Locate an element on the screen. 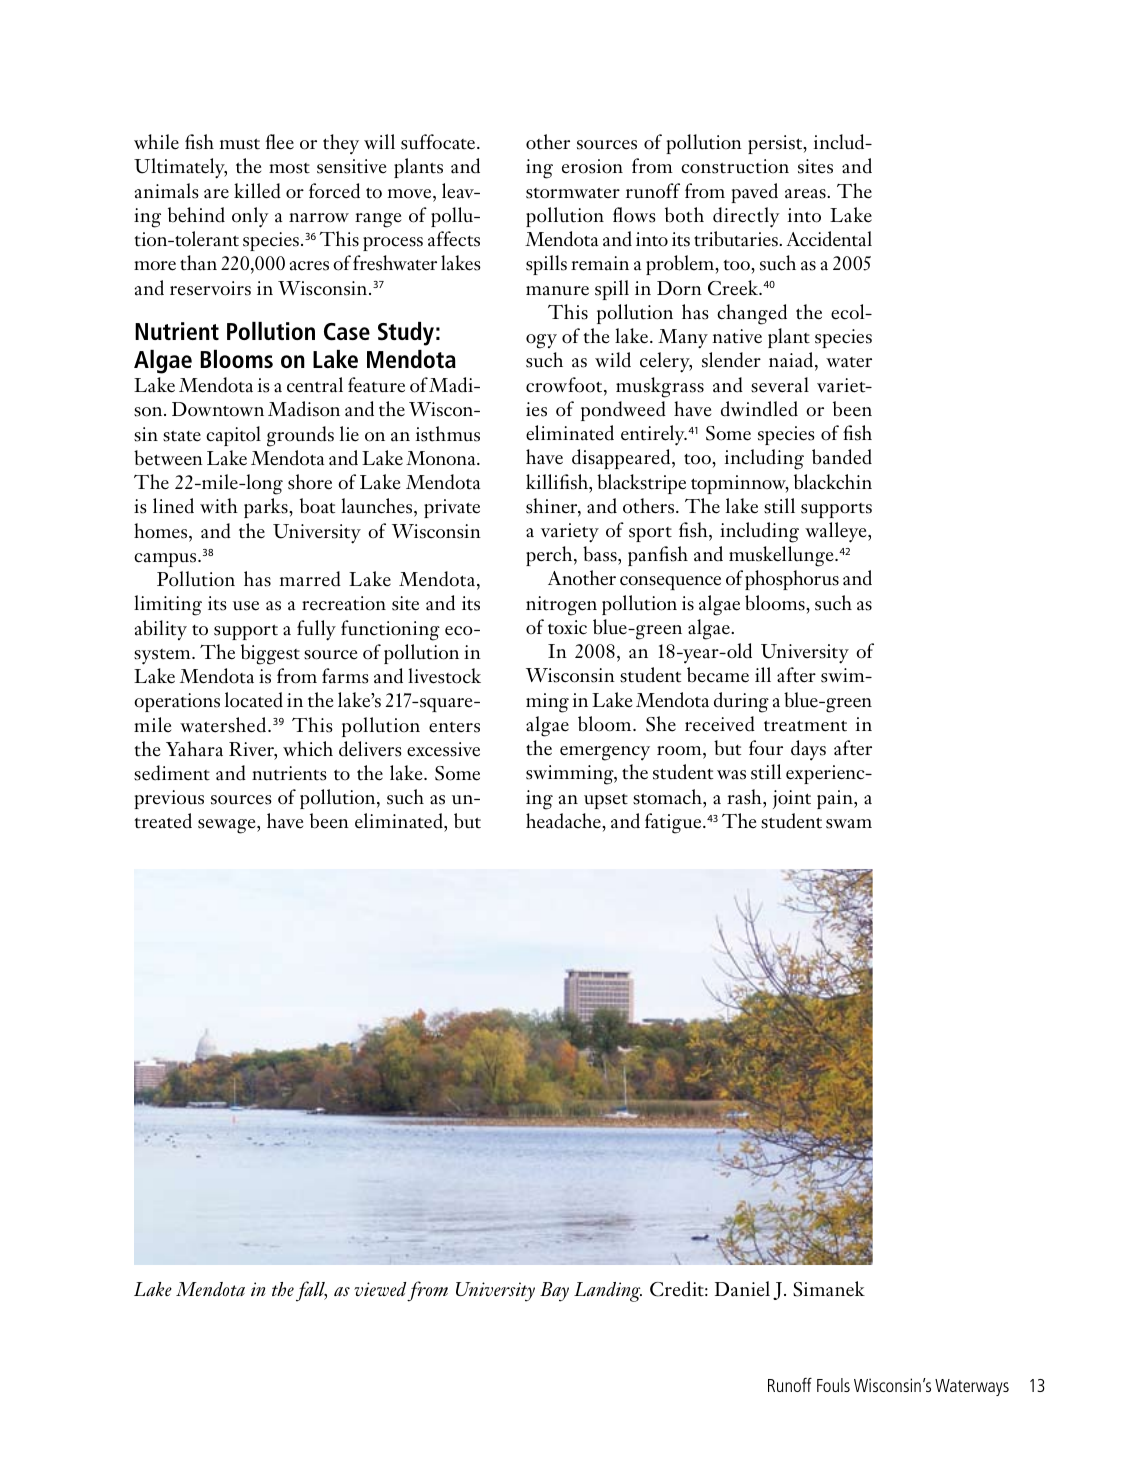  dwindled is located at coordinates (759, 409).
